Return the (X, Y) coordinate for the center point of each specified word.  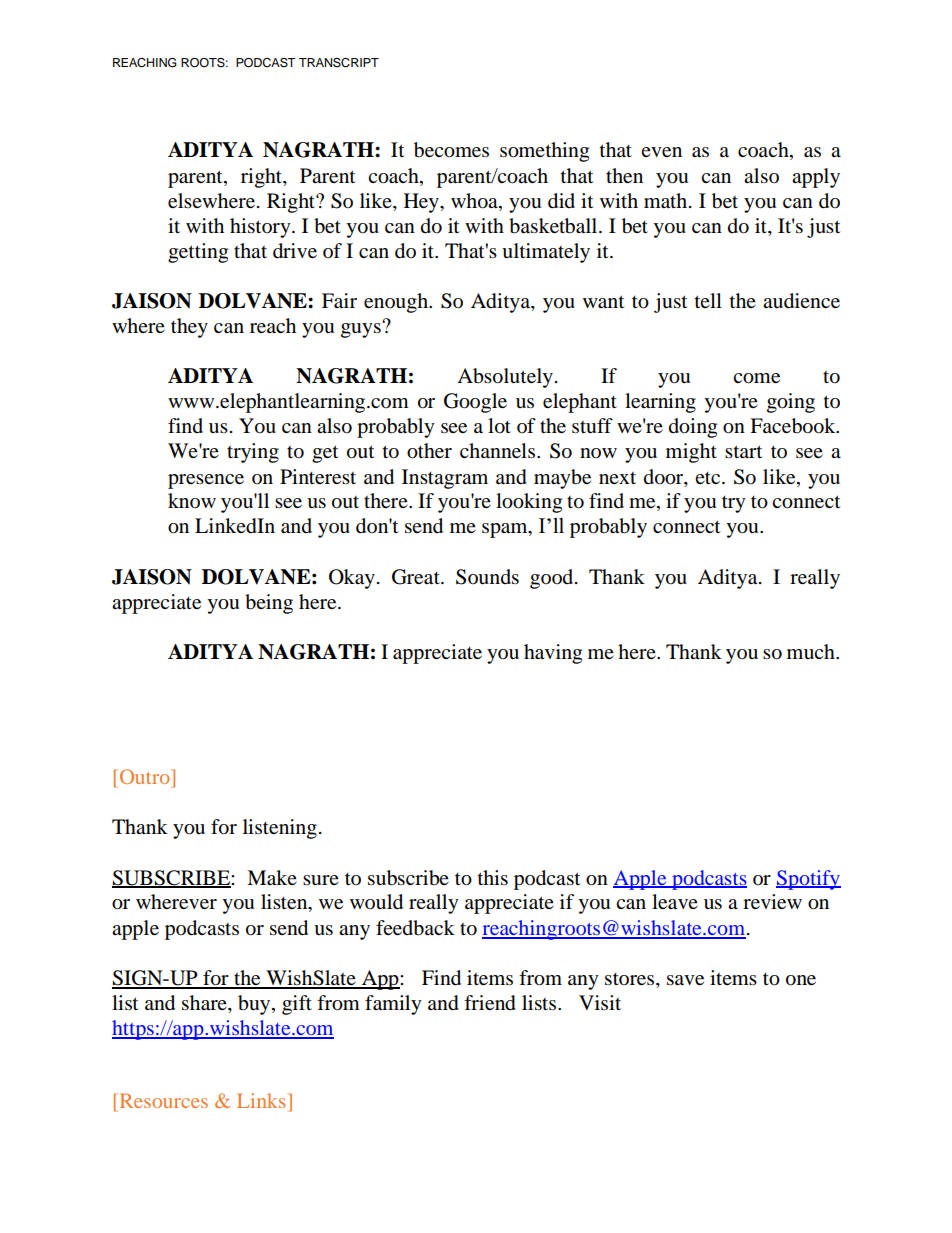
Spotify (808, 880)
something (544, 152)
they (189, 328)
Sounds (487, 577)
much (812, 651)
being (269, 604)
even (661, 152)
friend (490, 1003)
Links (261, 1100)
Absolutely (505, 378)
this (493, 878)
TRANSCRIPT (339, 63)
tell (708, 300)
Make (272, 878)
